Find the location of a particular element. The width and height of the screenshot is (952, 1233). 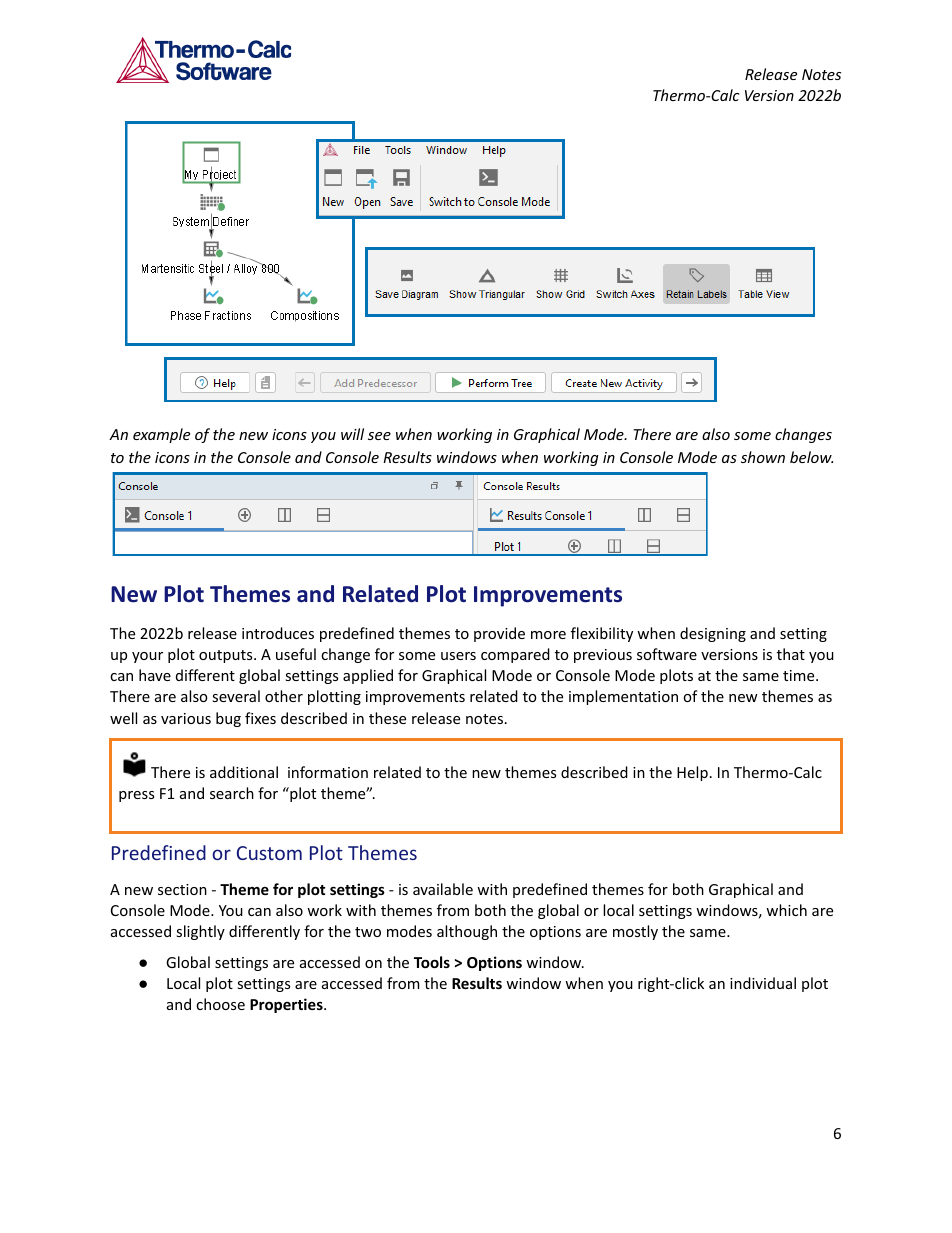

these is located at coordinates (387, 718).
